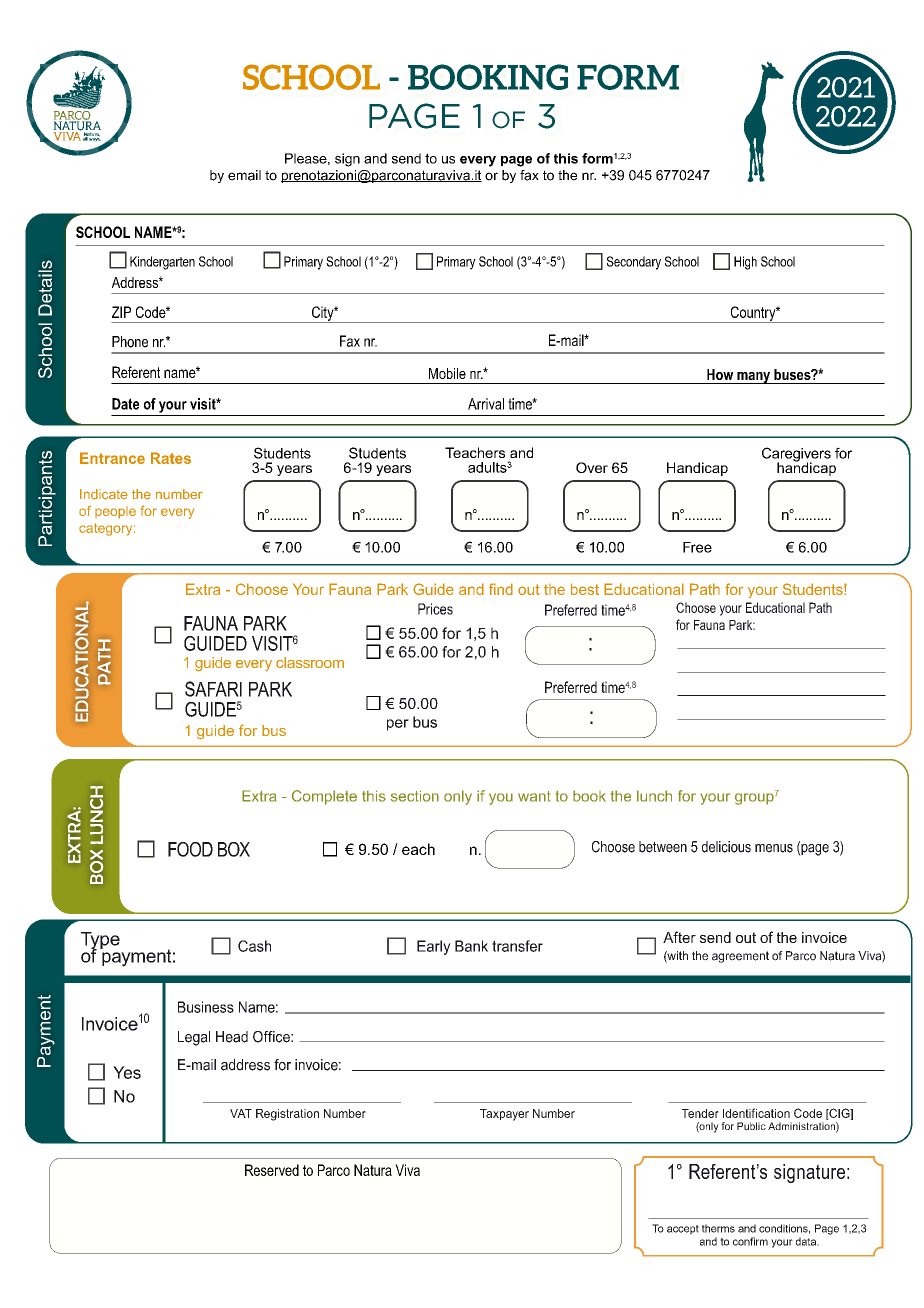  Describe the element at coordinates (434, 947) in the screenshot. I see `Early` at that location.
